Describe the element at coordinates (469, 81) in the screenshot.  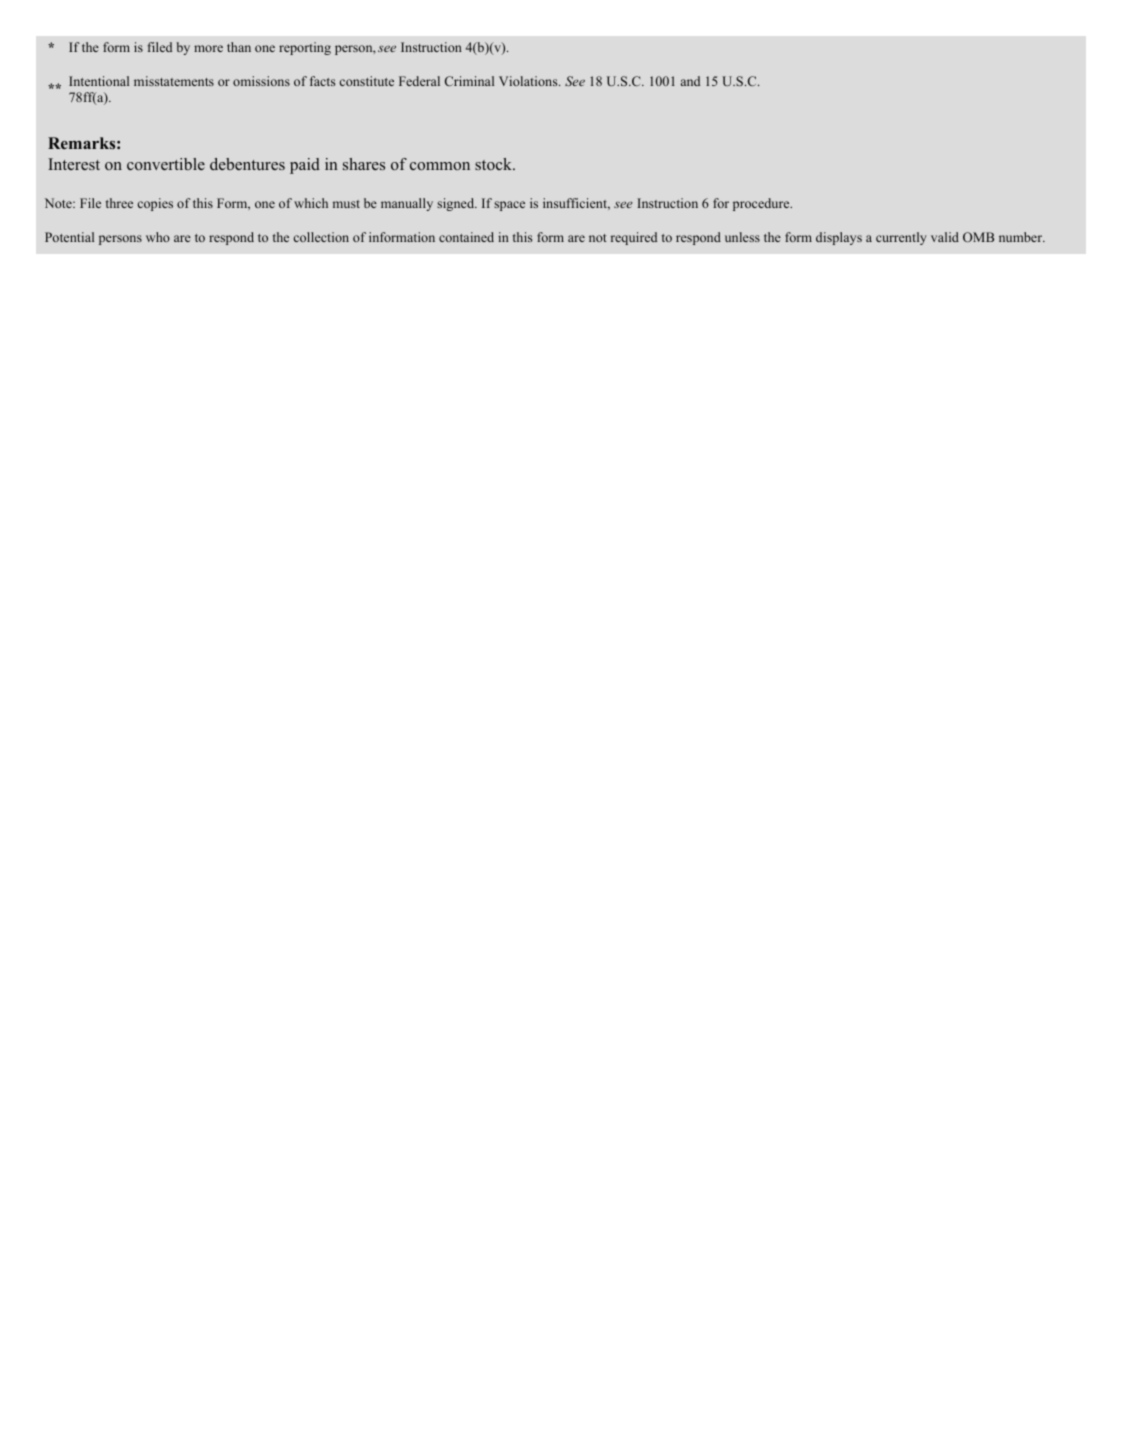
I see `Criminal` at that location.
